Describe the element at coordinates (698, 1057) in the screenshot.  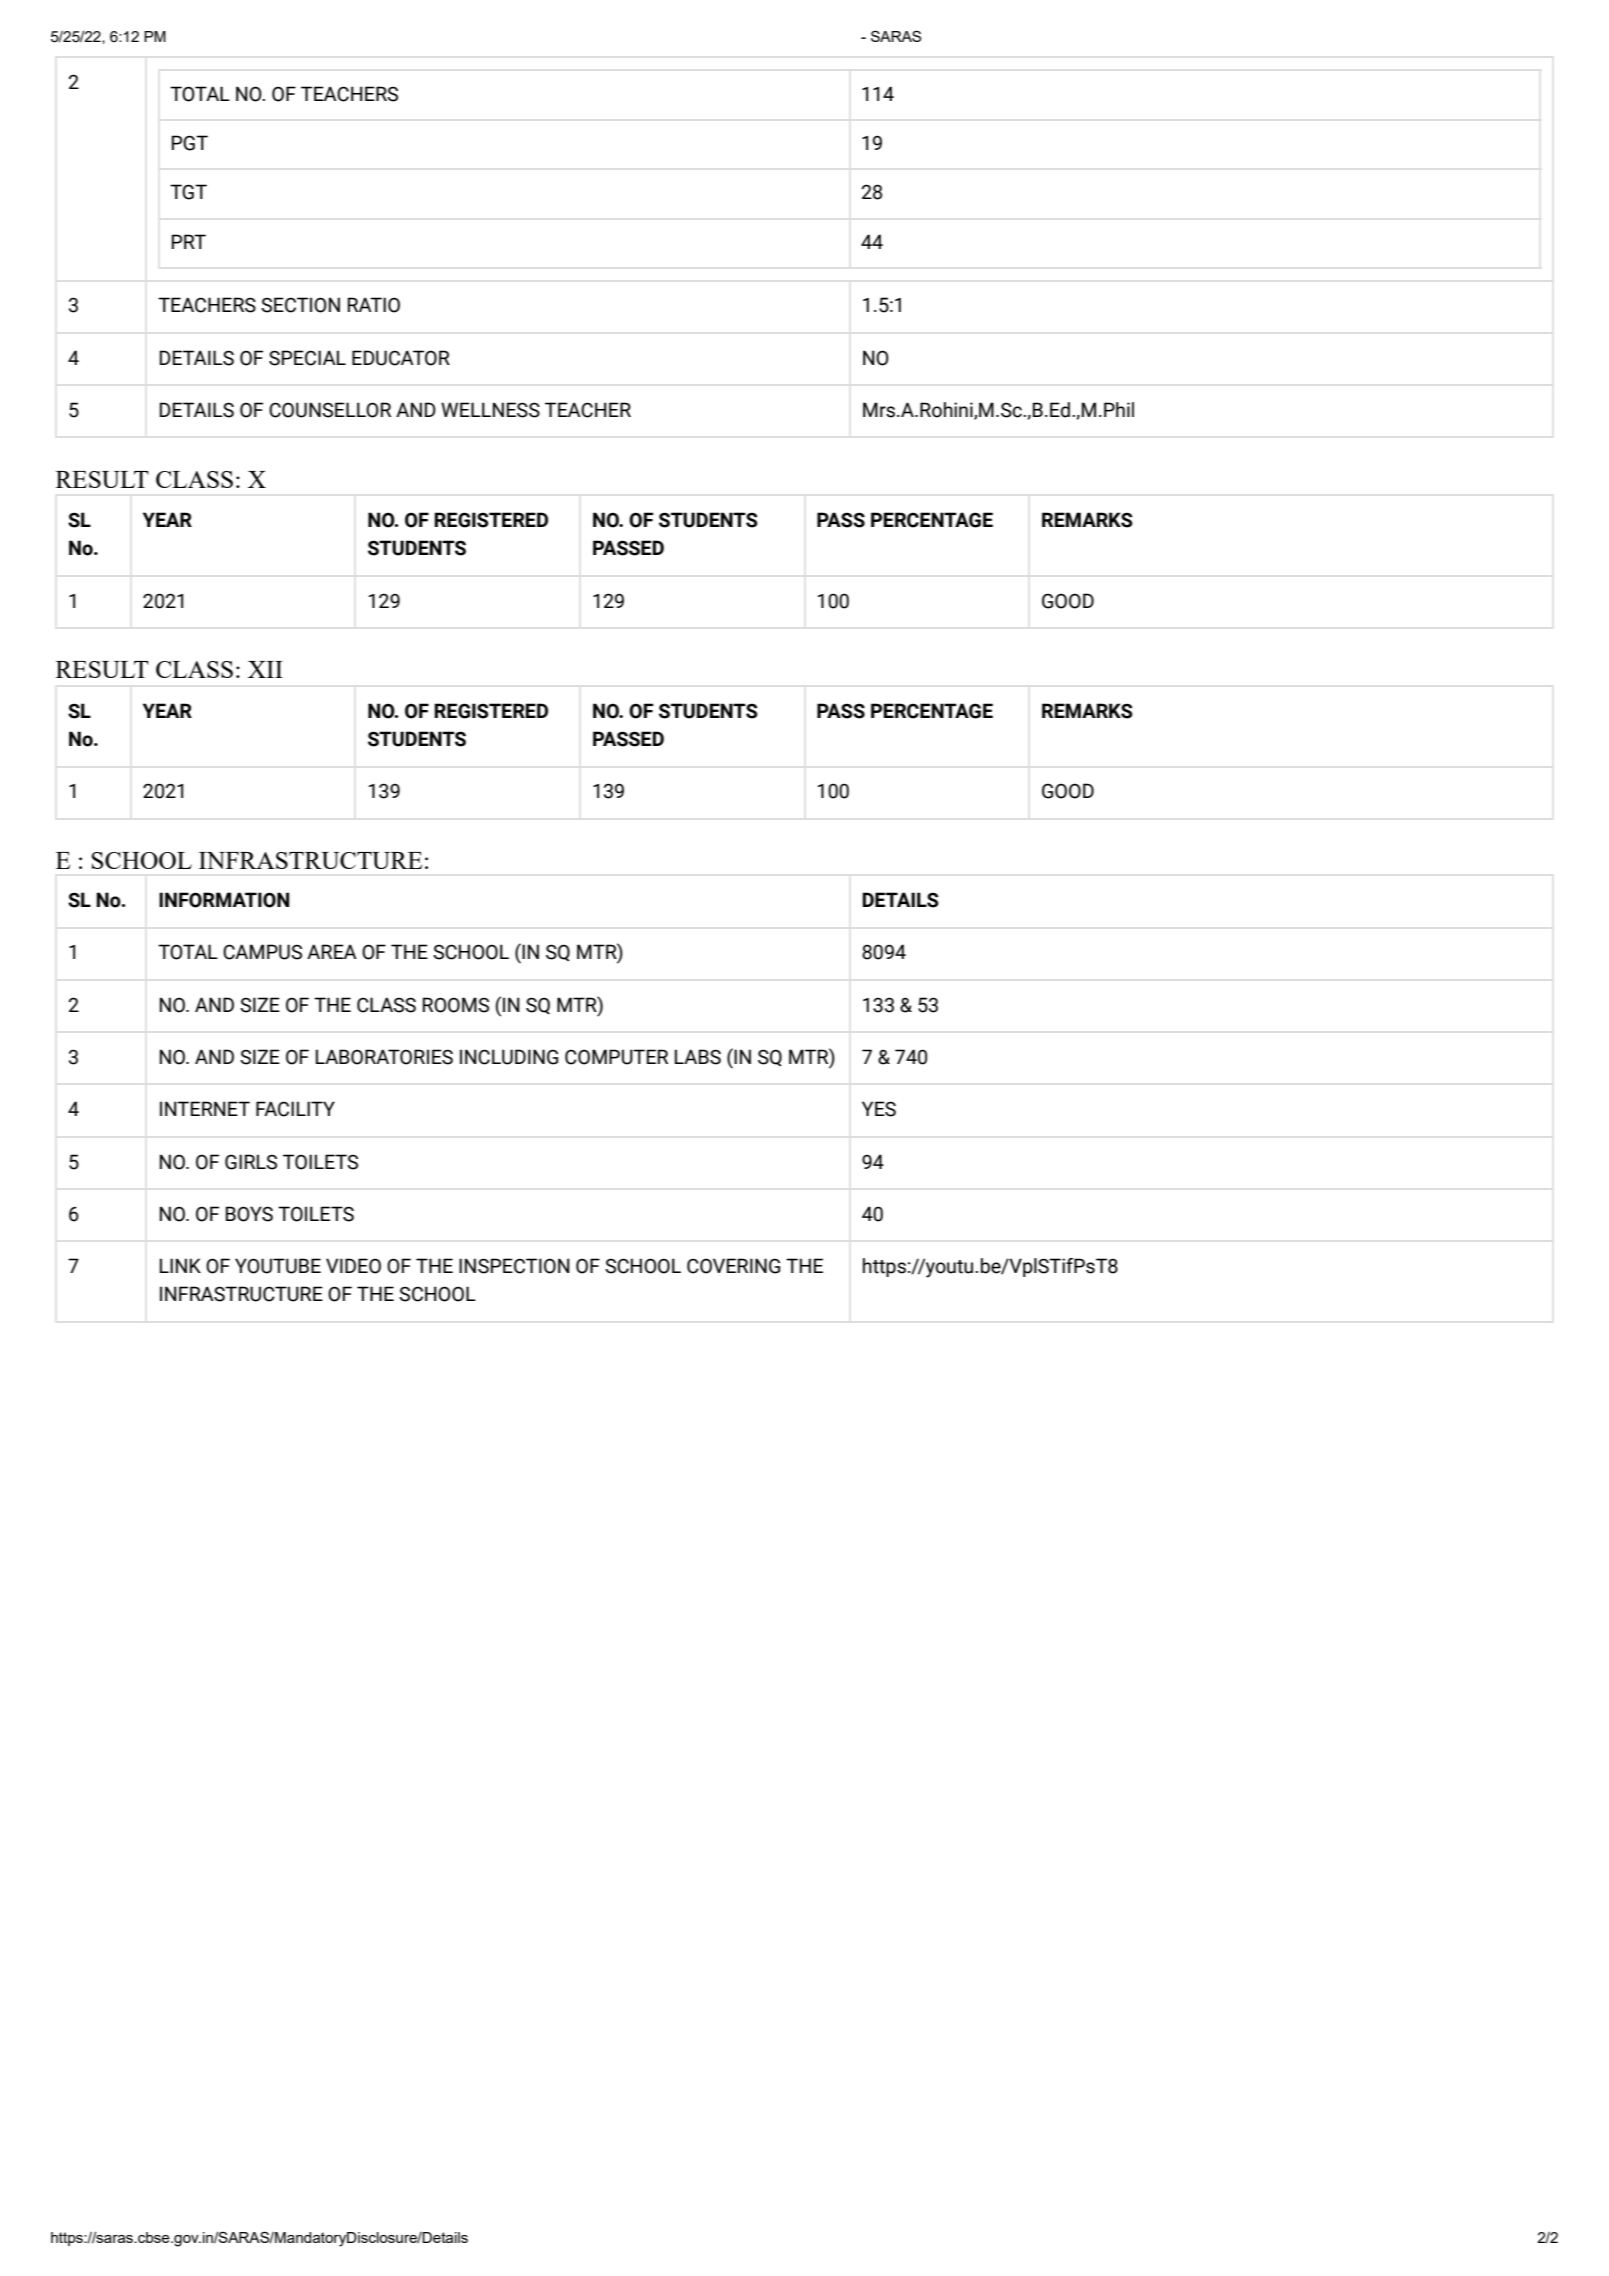
I see `LABS` at that location.
